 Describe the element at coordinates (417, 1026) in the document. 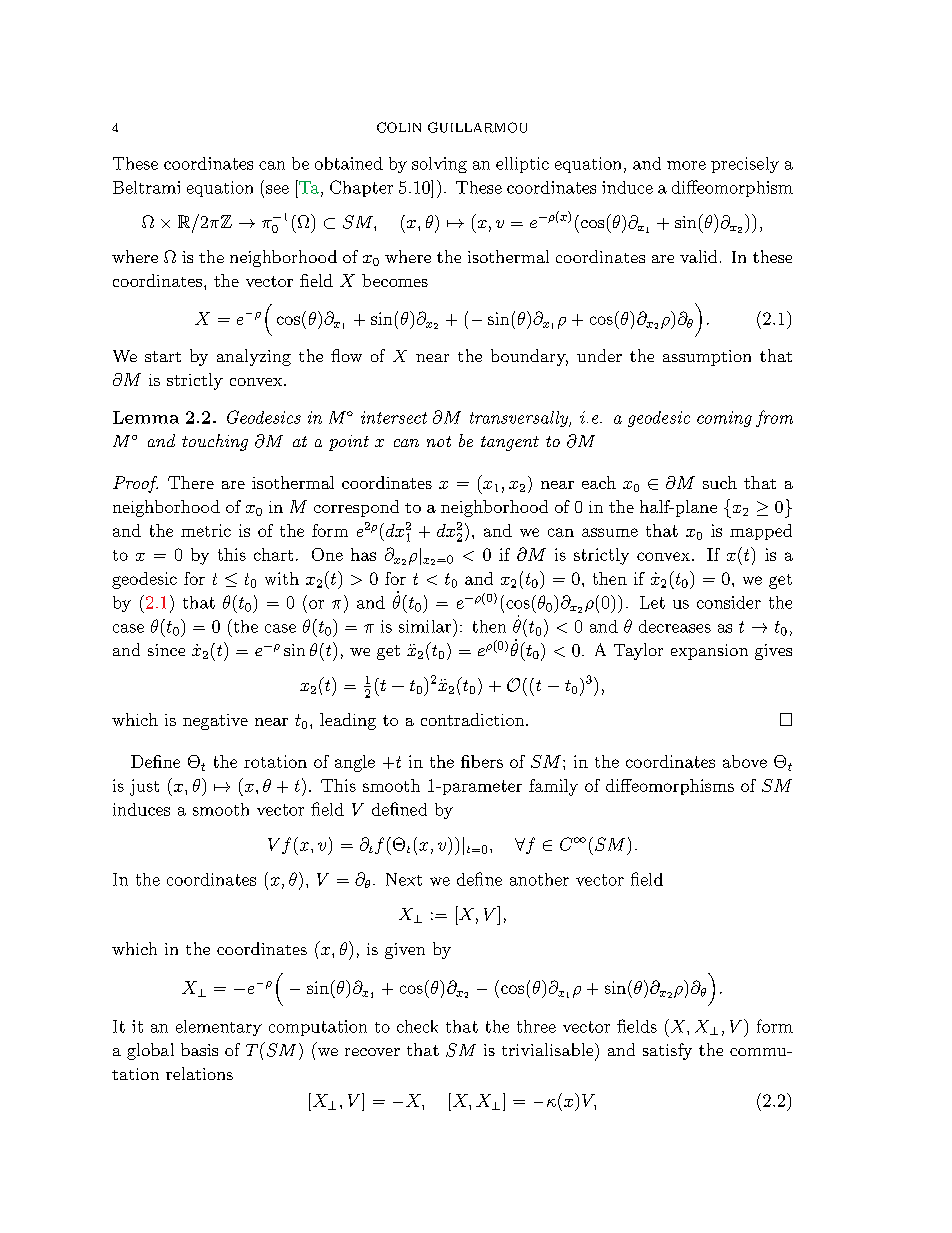

I see `check` at that location.
